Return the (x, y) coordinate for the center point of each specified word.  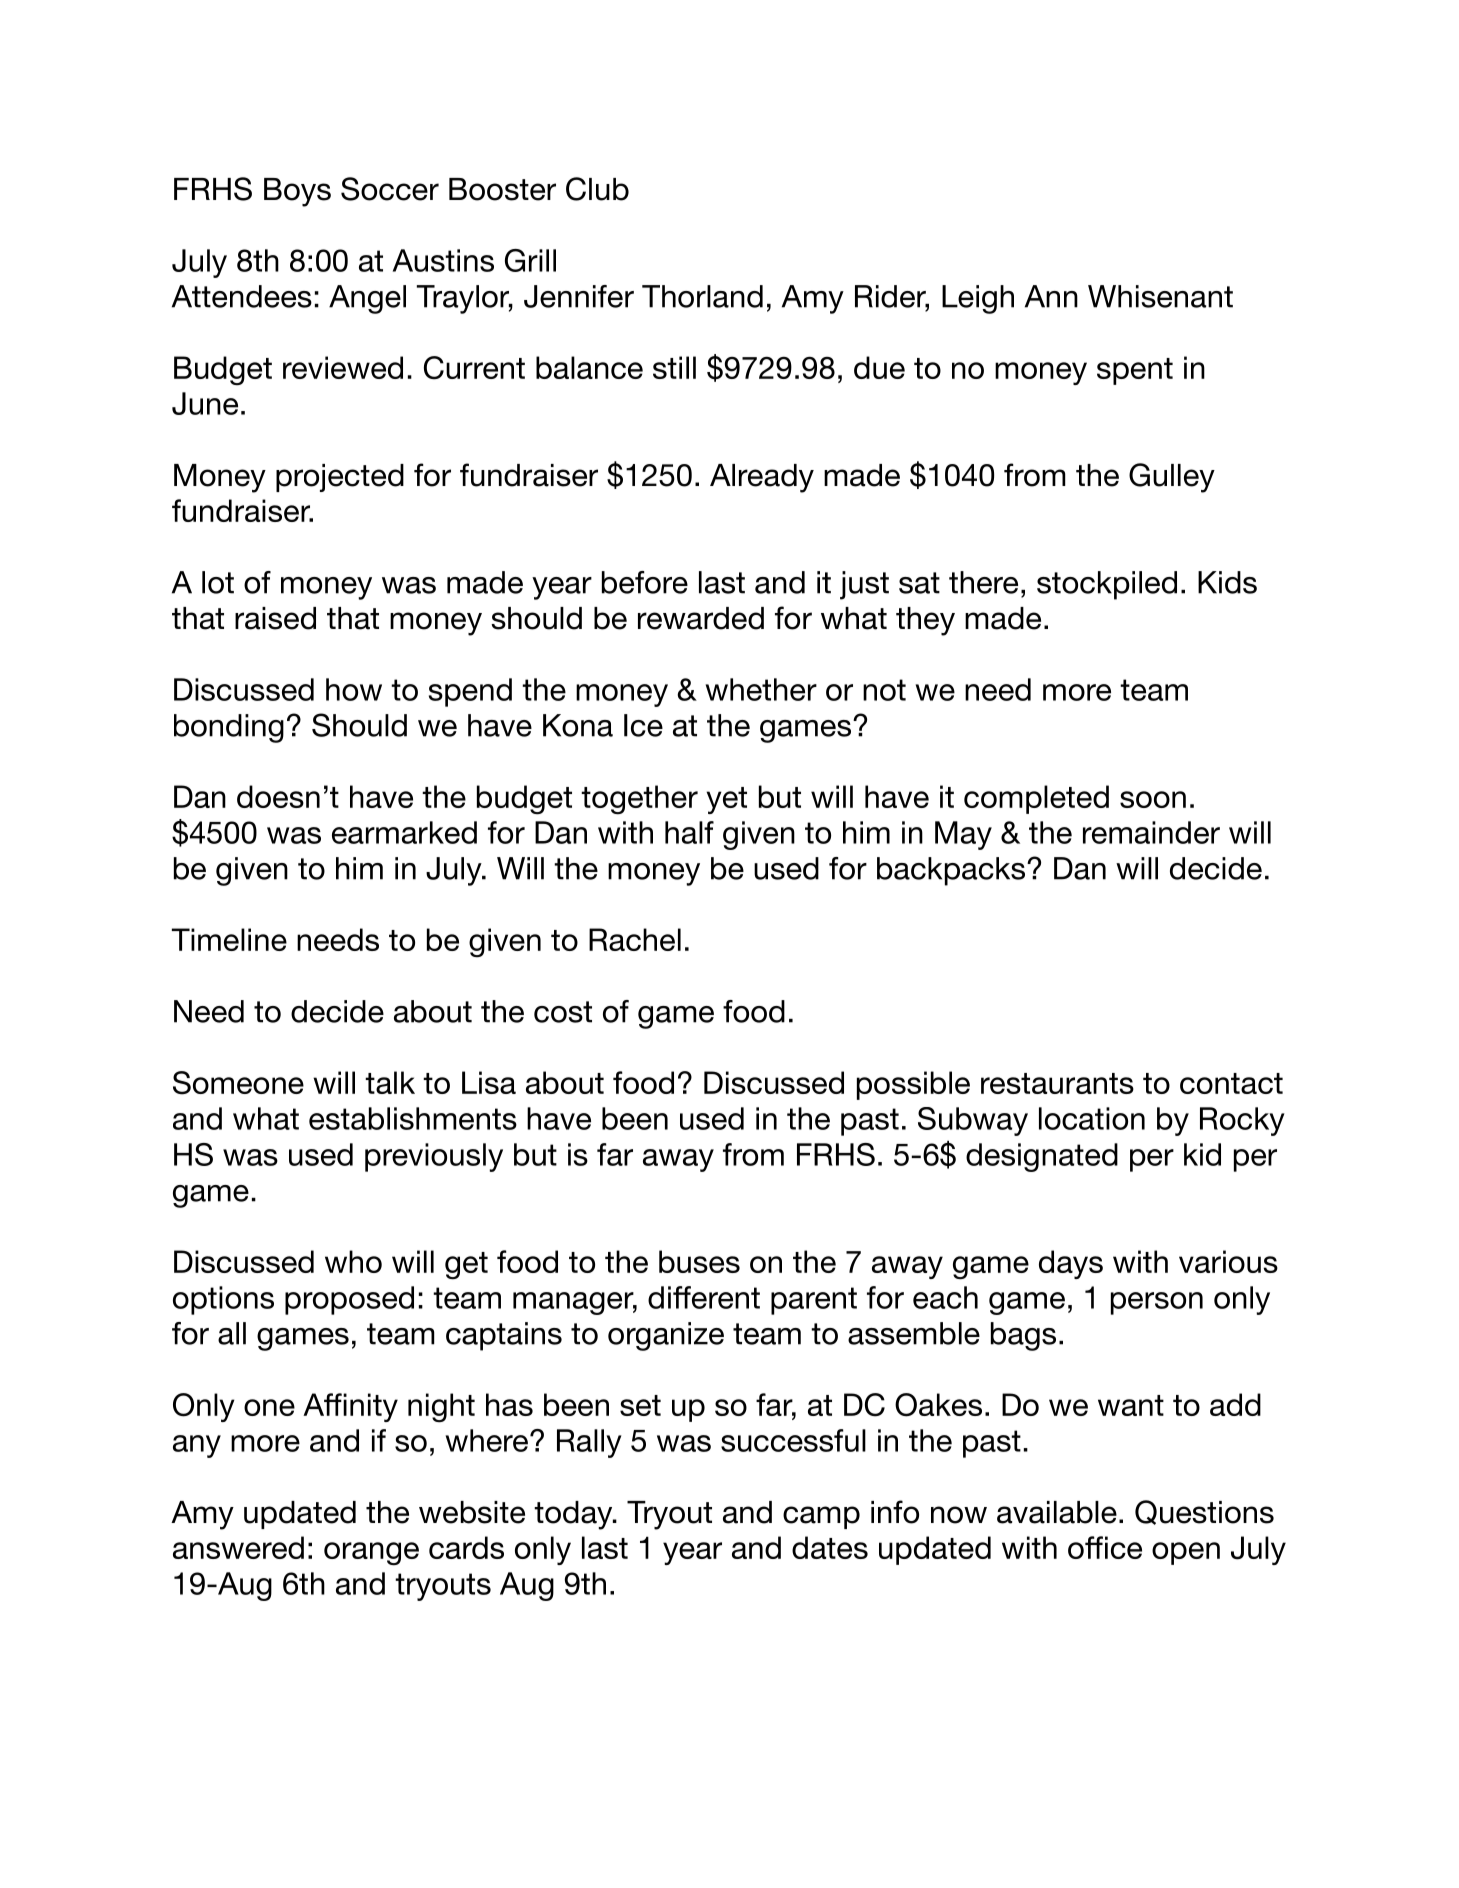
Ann (1051, 296)
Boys (297, 192)
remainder (1151, 832)
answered (238, 1547)
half (689, 832)
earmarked (404, 832)
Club (597, 189)
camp (821, 1517)
